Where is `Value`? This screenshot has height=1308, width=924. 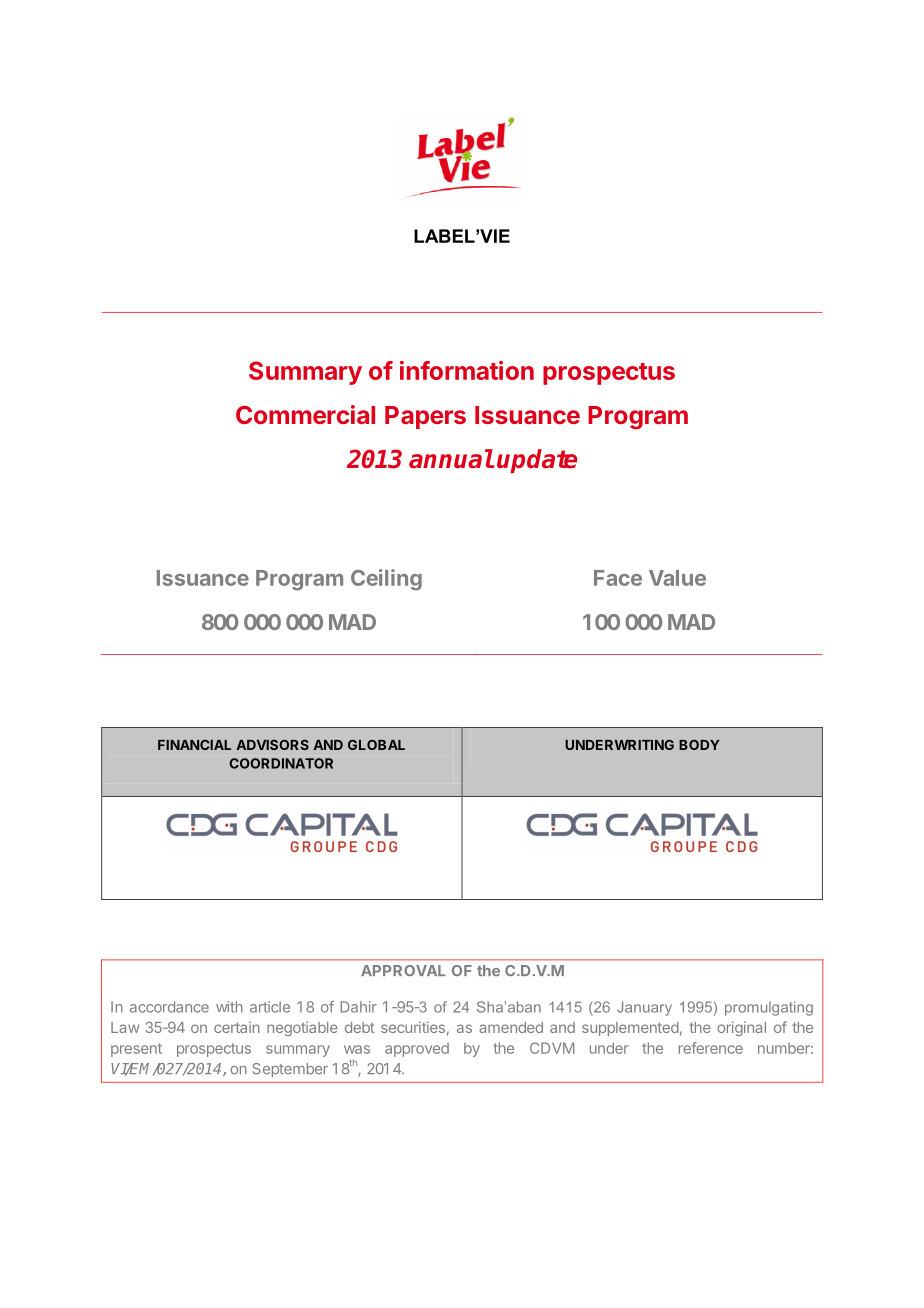 Value is located at coordinates (677, 578).
